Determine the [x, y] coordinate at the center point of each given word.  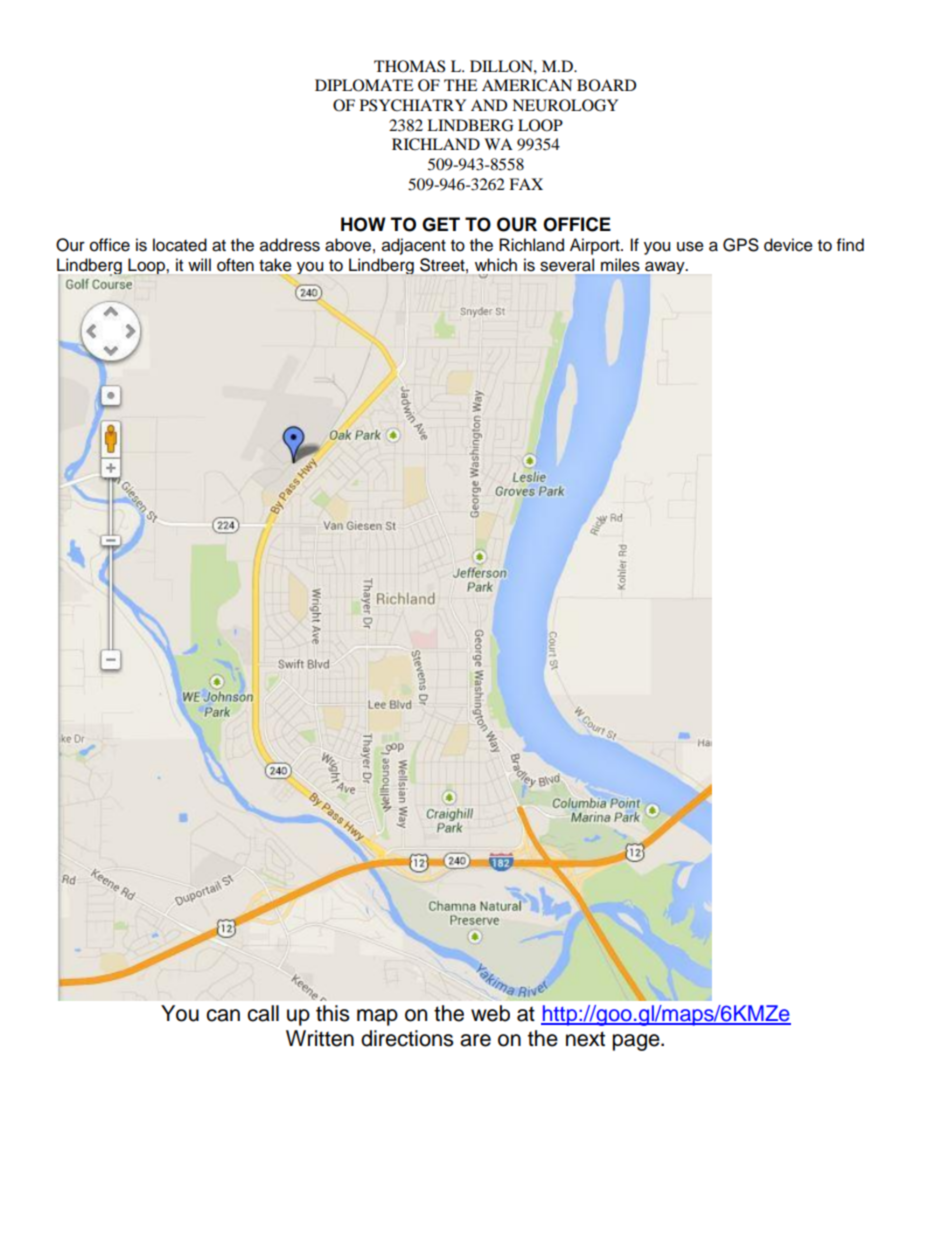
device [788, 245]
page [637, 1042]
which [496, 265]
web [490, 1013]
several [567, 265]
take [275, 265]
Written [320, 1038]
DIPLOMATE [364, 85]
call [263, 1013]
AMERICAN [527, 85]
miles [620, 265]
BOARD [606, 85]
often [235, 265]
